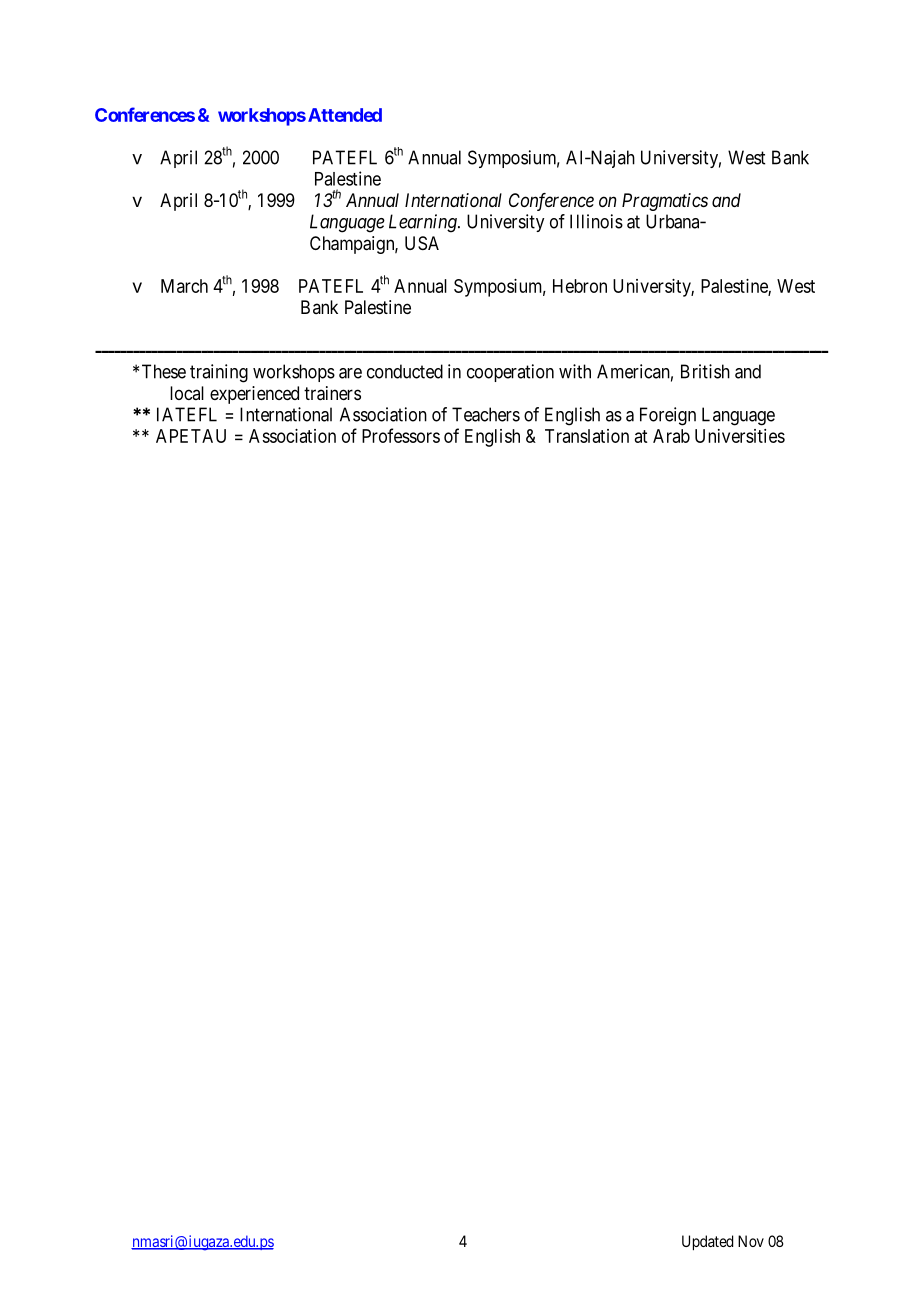  I want to click on Professors, so click(401, 435).
